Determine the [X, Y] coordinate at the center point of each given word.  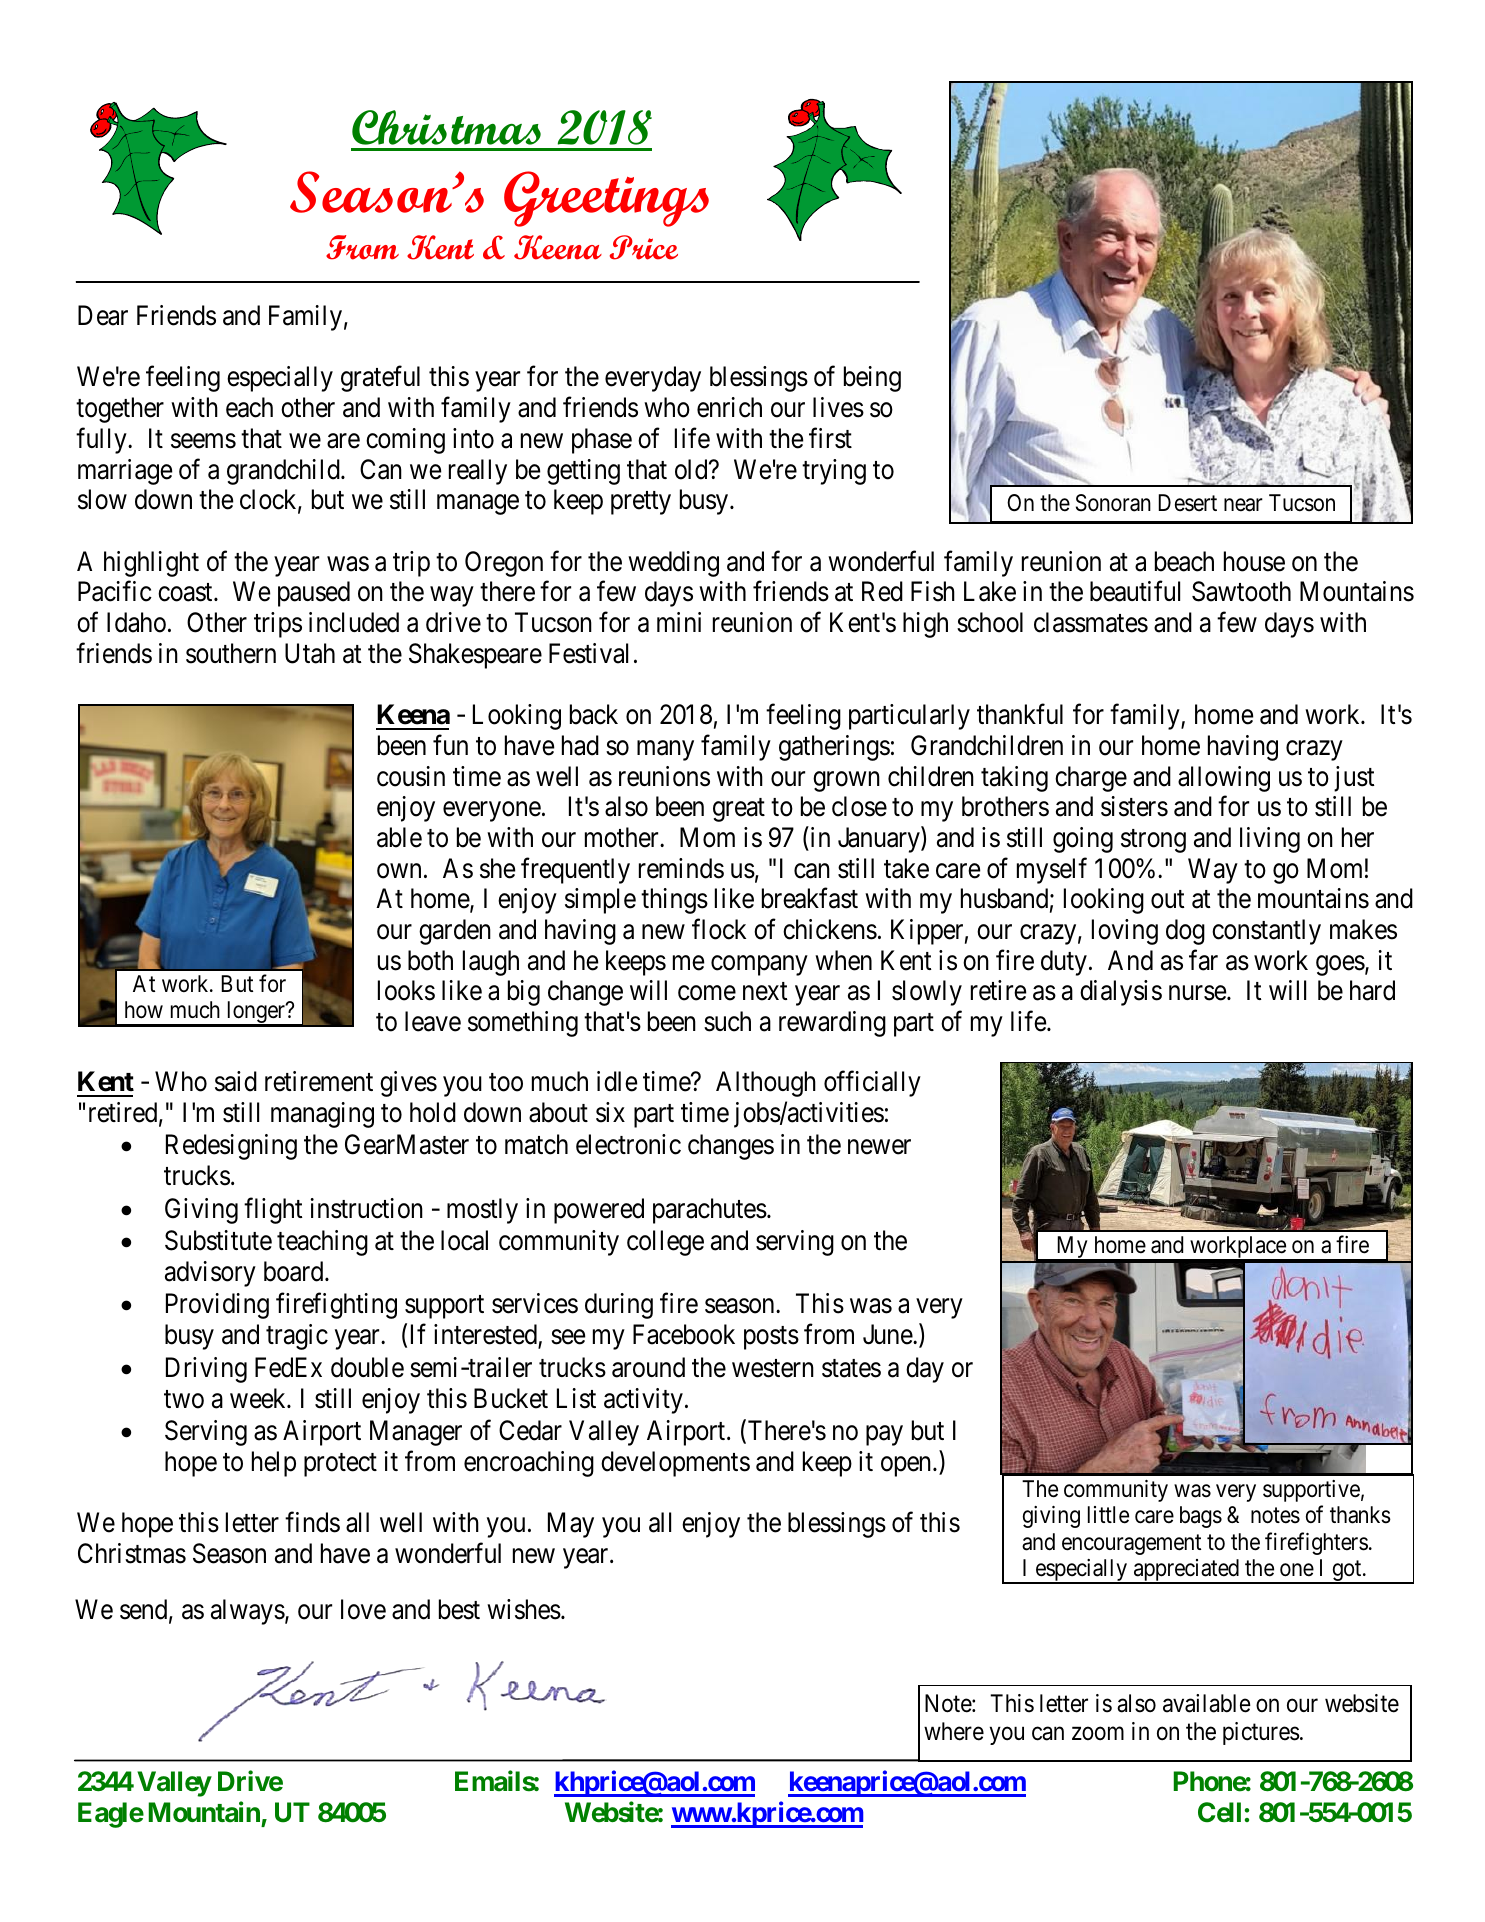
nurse [1198, 993]
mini [679, 622]
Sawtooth [1241, 591]
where [954, 1731]
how [144, 1010]
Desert [1187, 503]
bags [1201, 1517]
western [773, 1368]
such [727, 1021]
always [248, 1612]
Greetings [606, 199]
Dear [103, 315]
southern [231, 653]
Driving [206, 1370]
